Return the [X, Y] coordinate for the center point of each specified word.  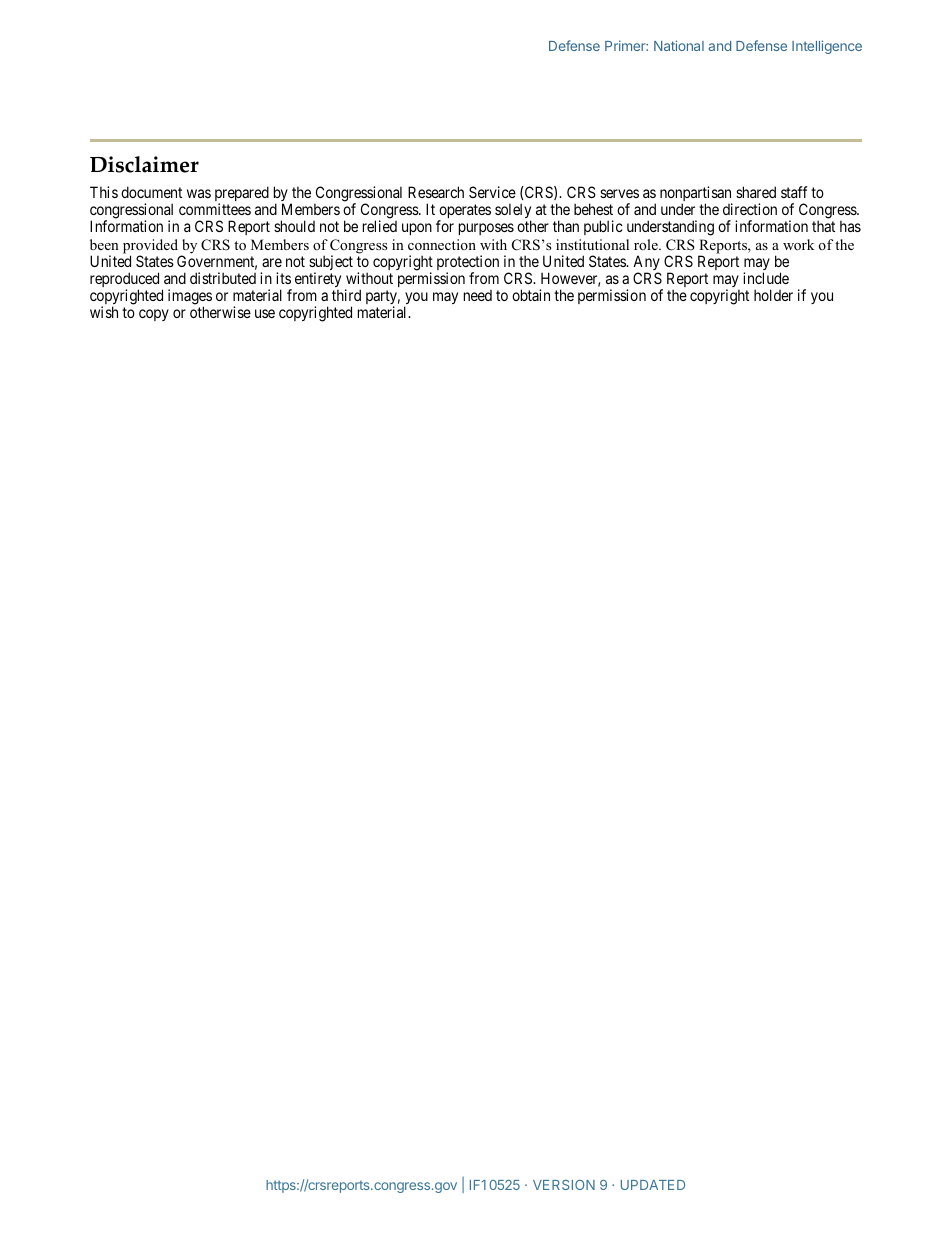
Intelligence [827, 47]
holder [773, 295]
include [766, 278]
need [478, 295]
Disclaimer [144, 164]
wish [104, 312]
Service [492, 192]
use [265, 313]
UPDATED [653, 1185]
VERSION [564, 1185]
